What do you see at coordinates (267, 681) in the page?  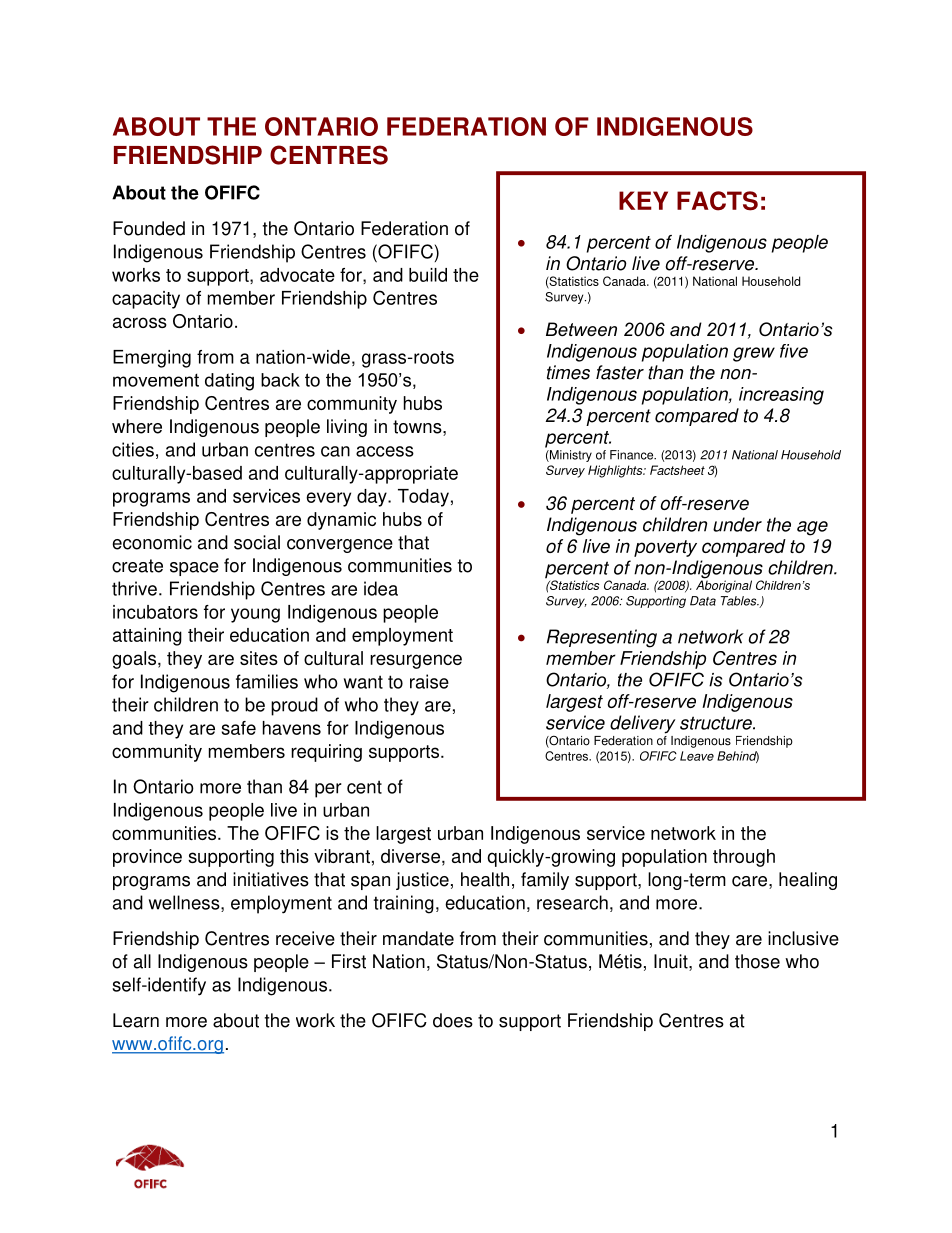 I see `families` at bounding box center [267, 681].
